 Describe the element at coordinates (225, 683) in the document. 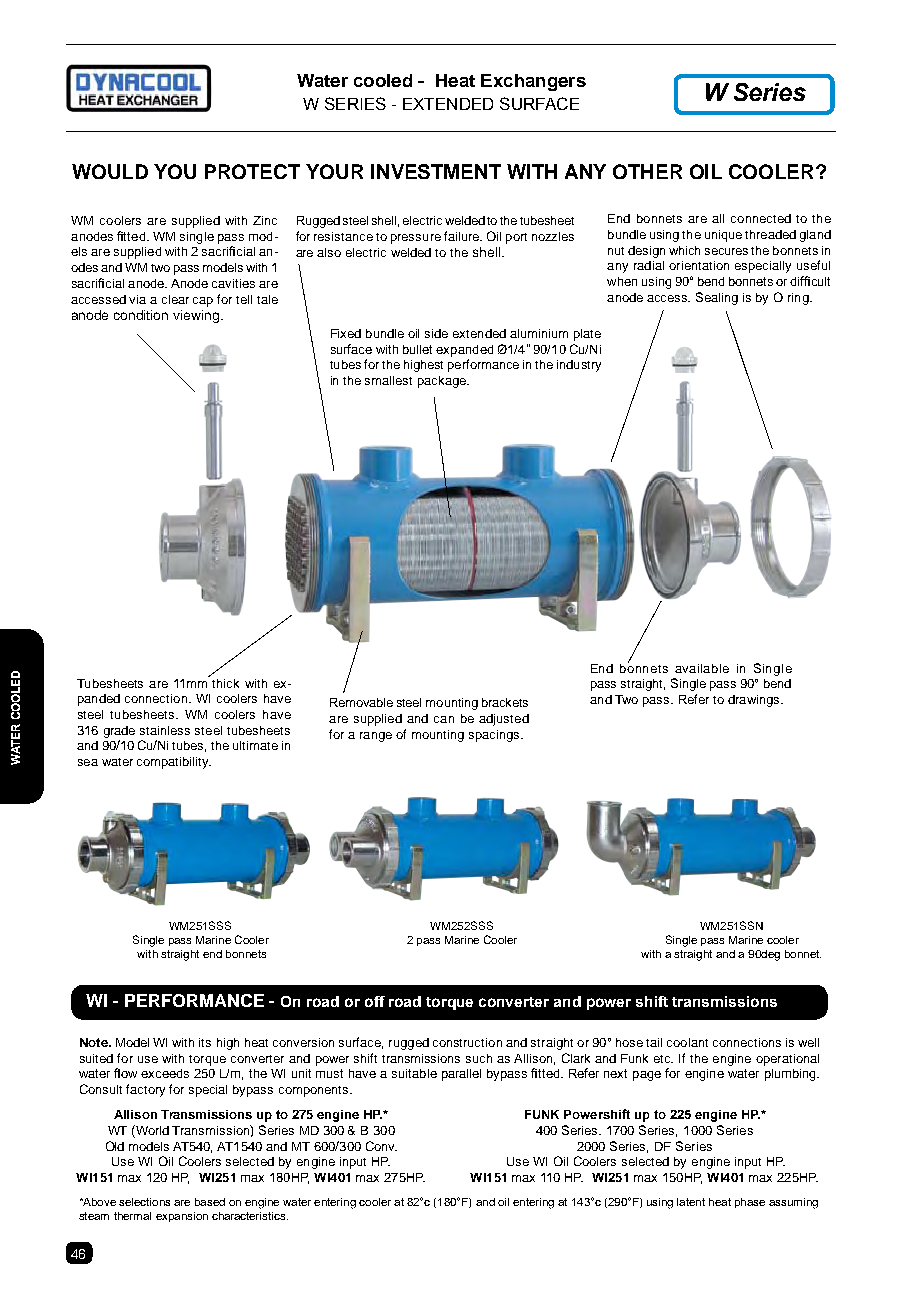

I see `thick` at that location.
